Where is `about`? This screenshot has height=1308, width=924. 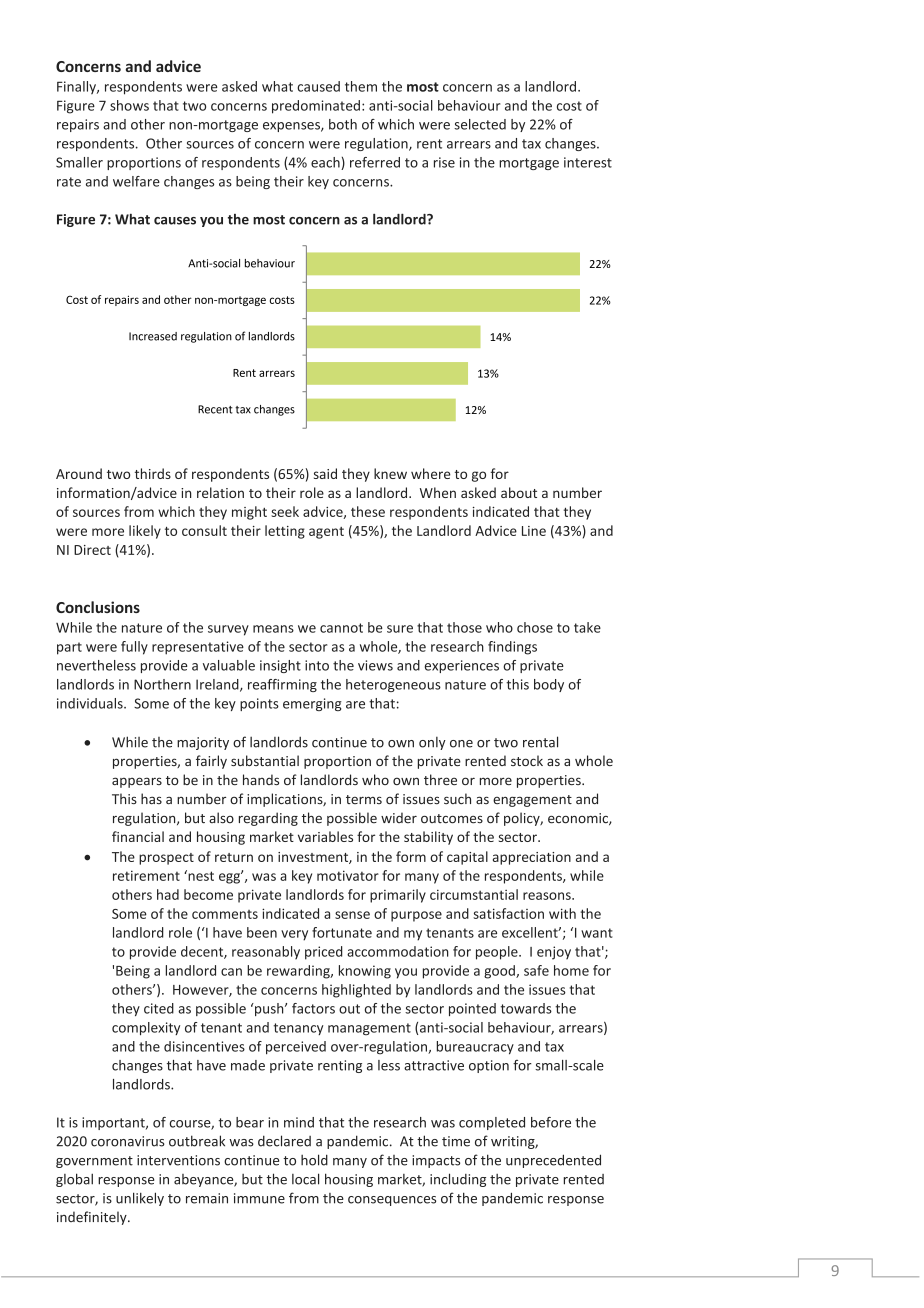 about is located at coordinates (519, 492).
